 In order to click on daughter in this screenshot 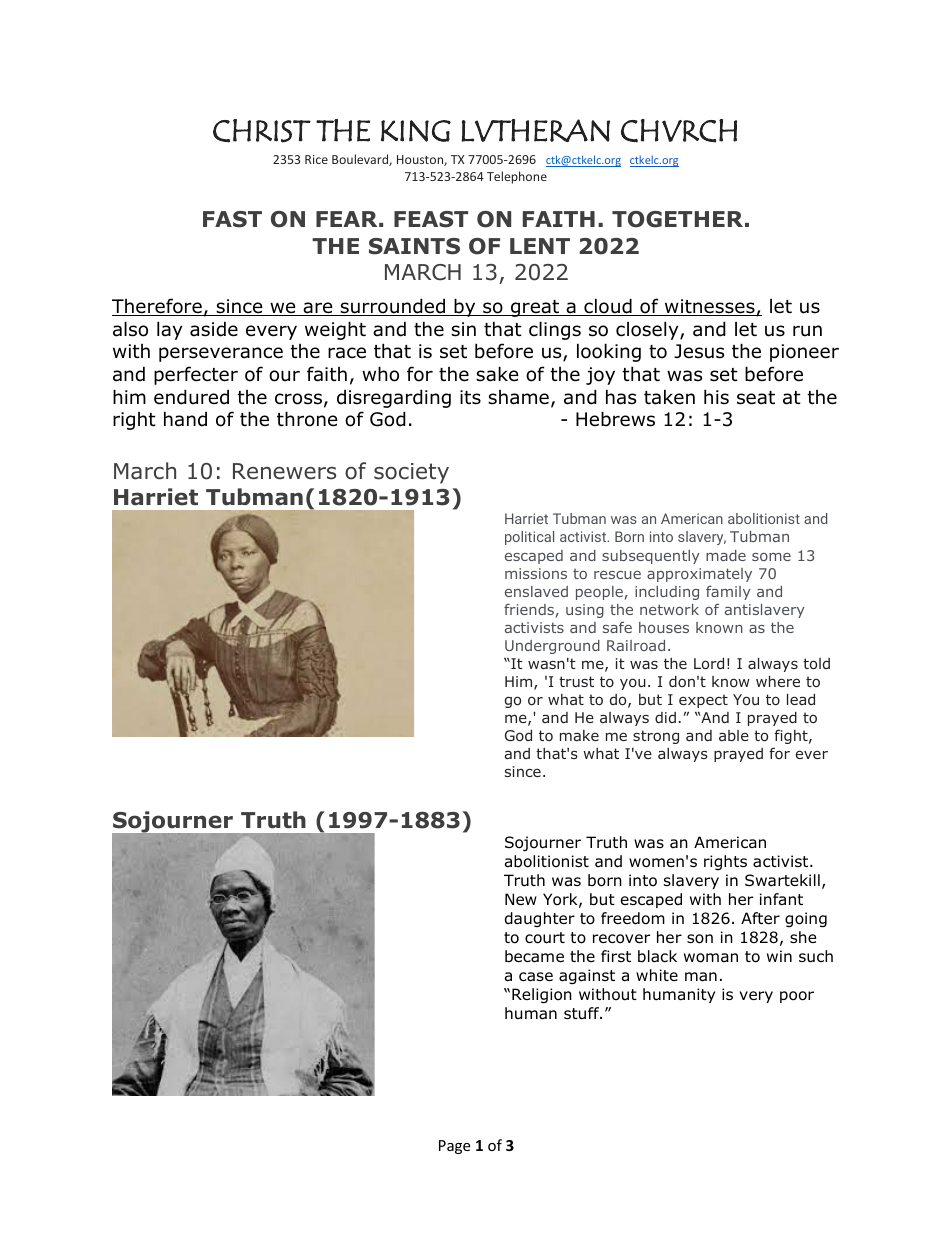, I will do `click(540, 919)`.
